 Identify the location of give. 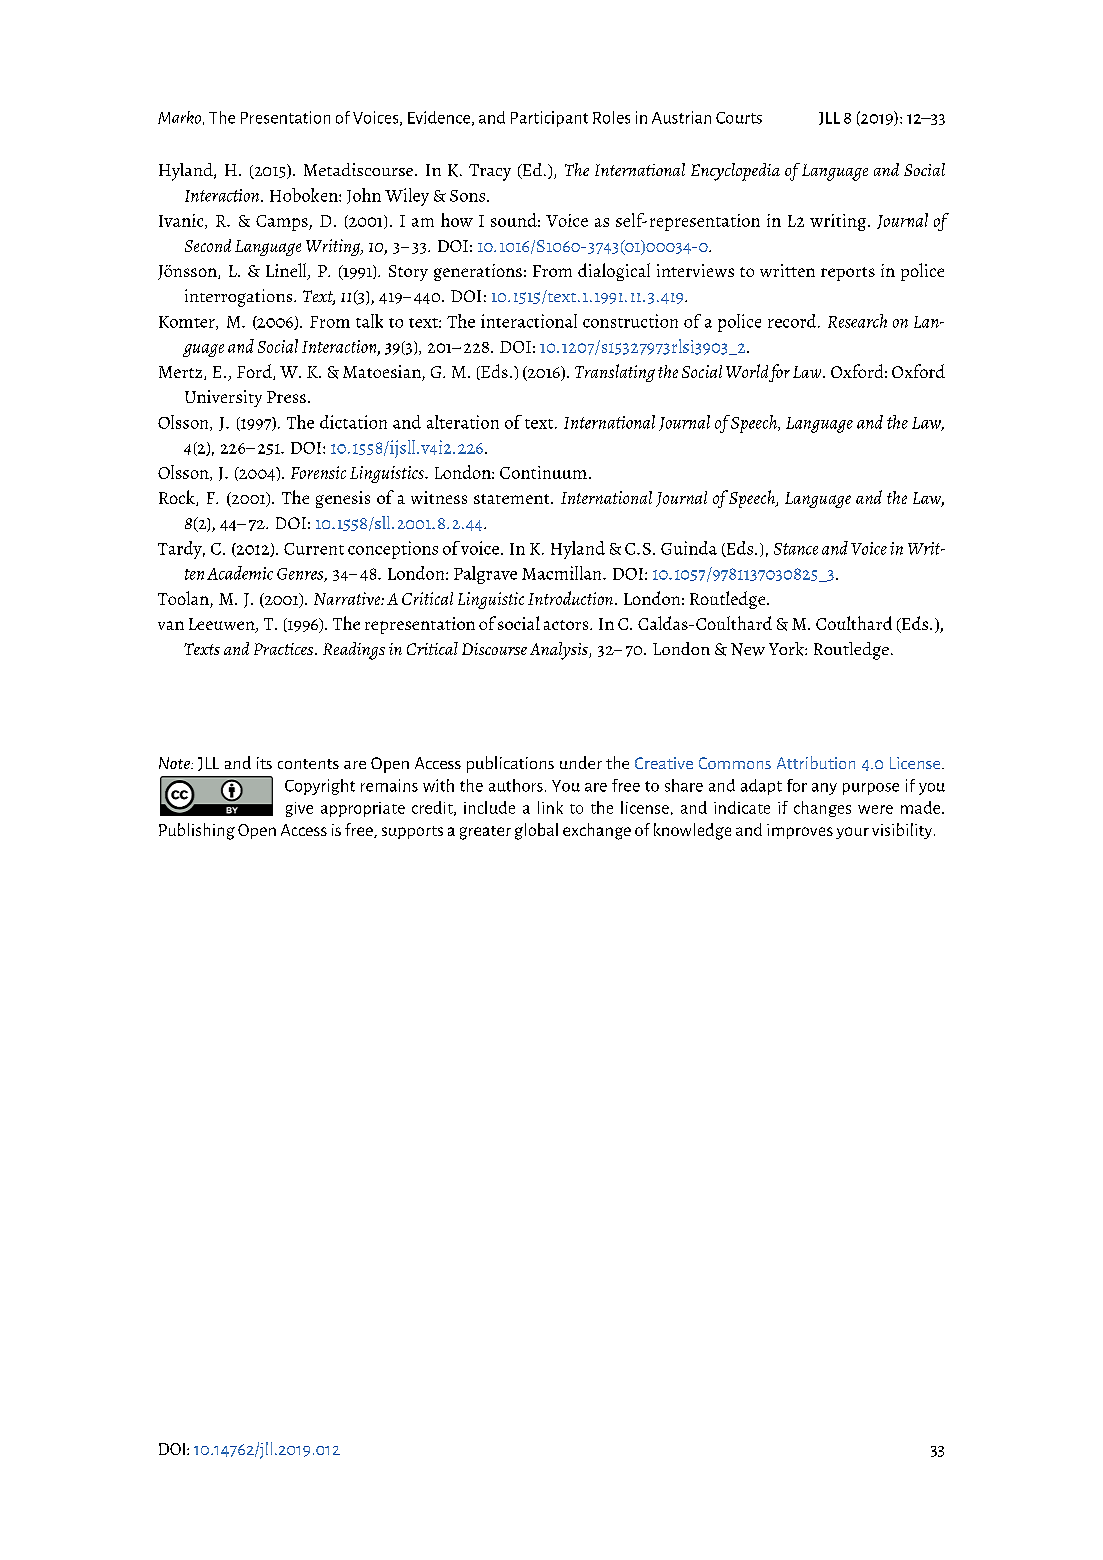
(299, 809).
